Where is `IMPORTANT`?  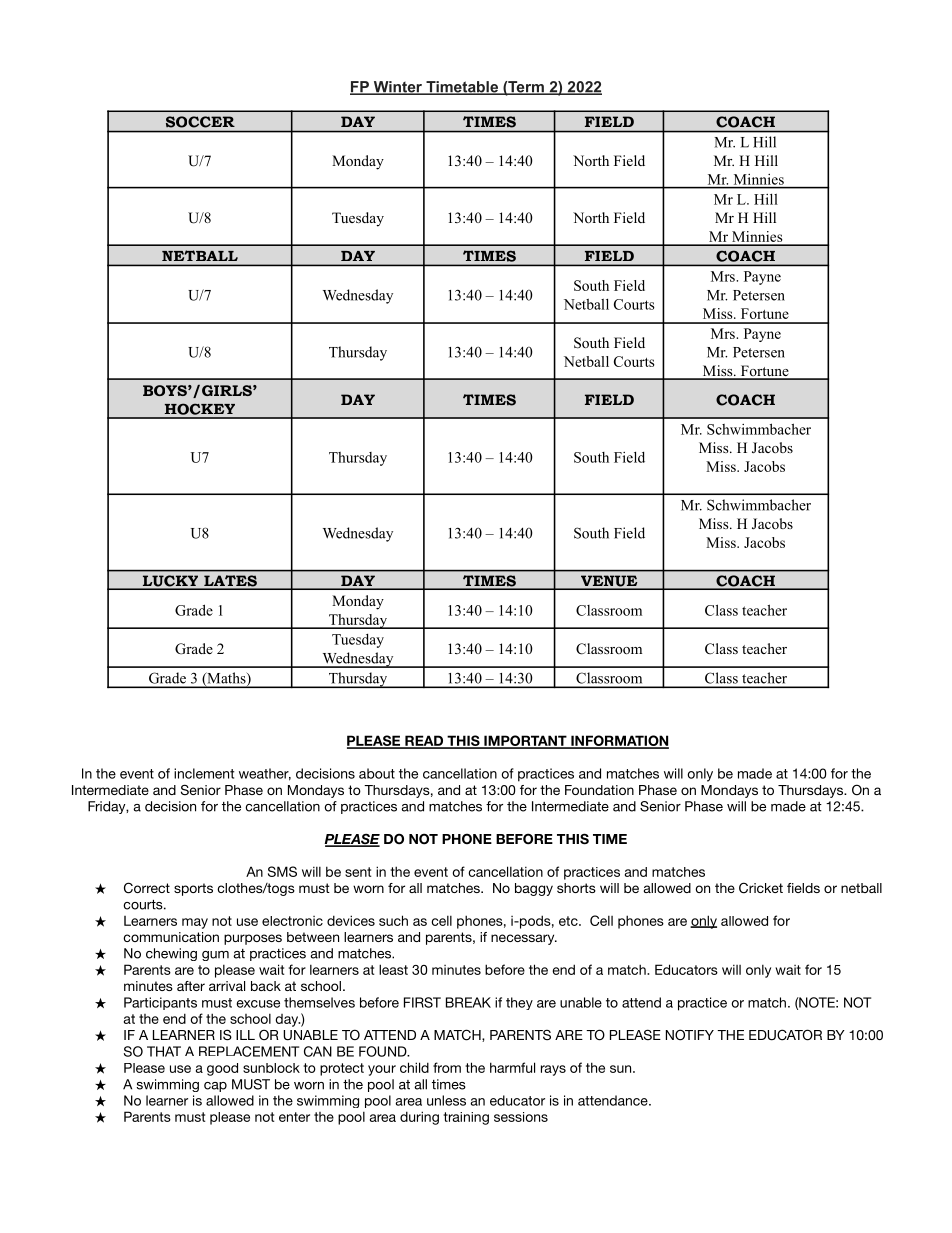 IMPORTANT is located at coordinates (525, 742).
